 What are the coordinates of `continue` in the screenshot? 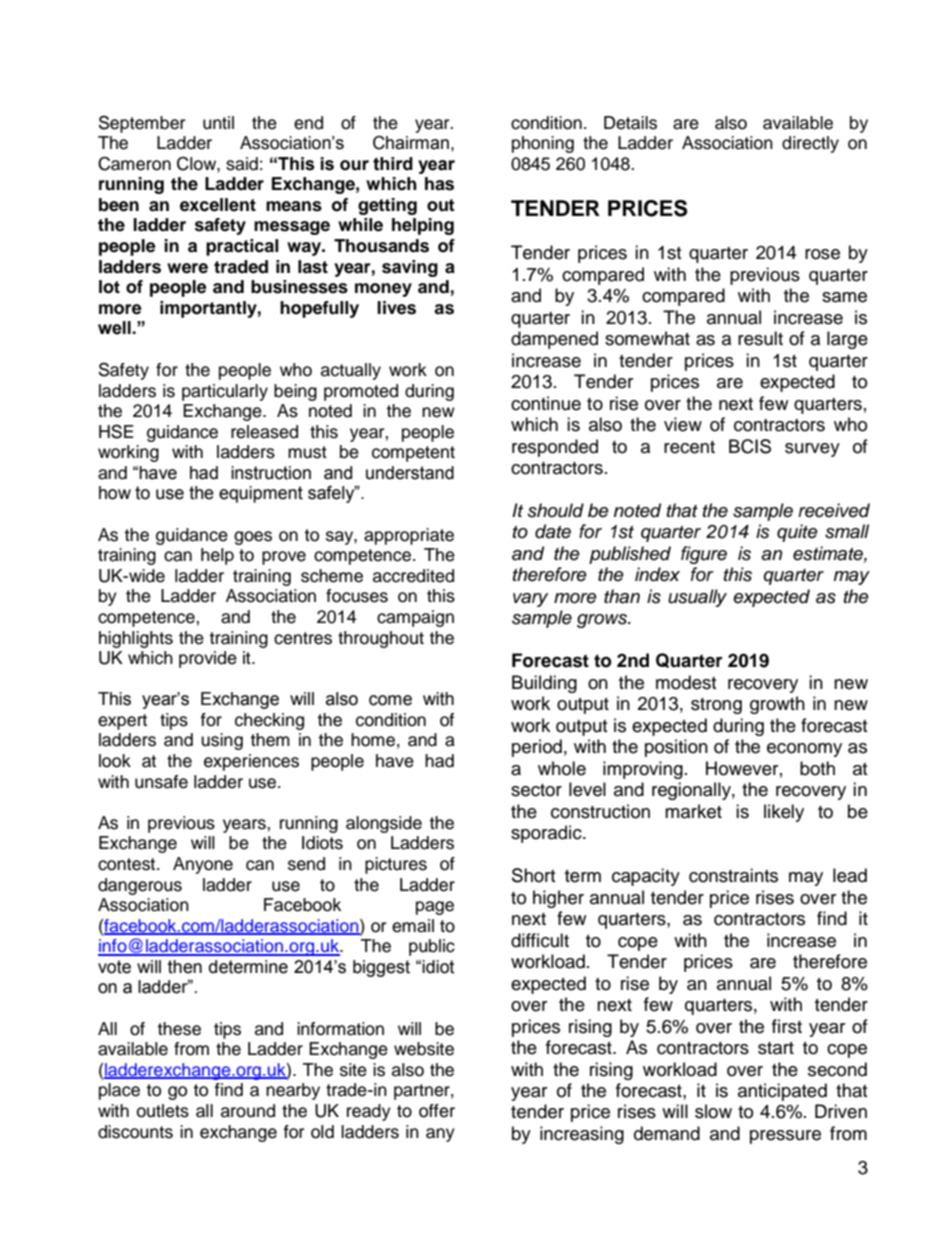 It's located at (546, 403).
